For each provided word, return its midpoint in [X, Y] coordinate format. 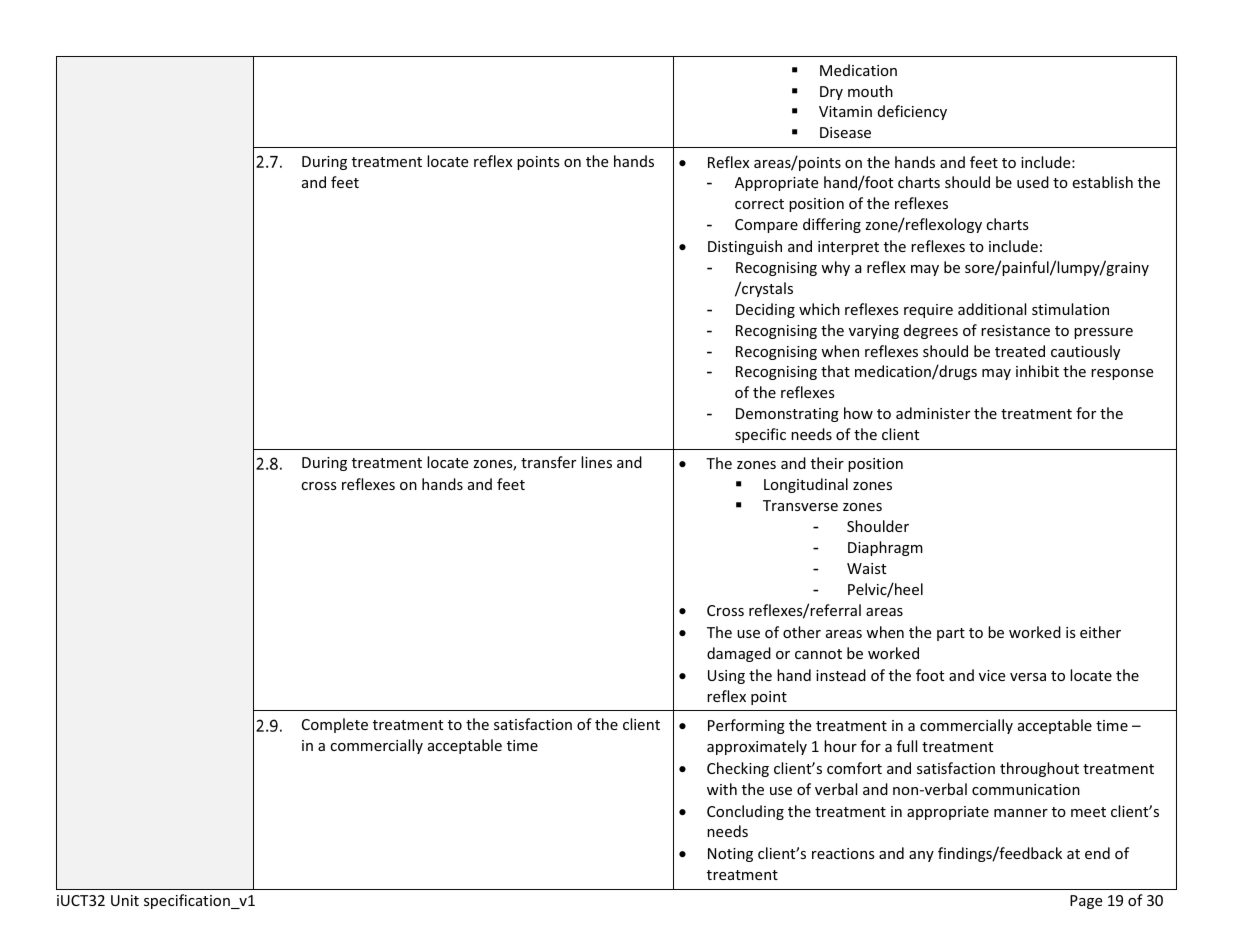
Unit [125, 900]
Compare [766, 226]
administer [933, 413]
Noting [730, 855]
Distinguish [745, 247]
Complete [335, 725]
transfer [548, 462]
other [802, 632]
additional [992, 309]
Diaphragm [885, 548]
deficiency [912, 112]
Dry [831, 93]
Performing [746, 726]
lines [596, 462]
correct [759, 204]
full [907, 746]
